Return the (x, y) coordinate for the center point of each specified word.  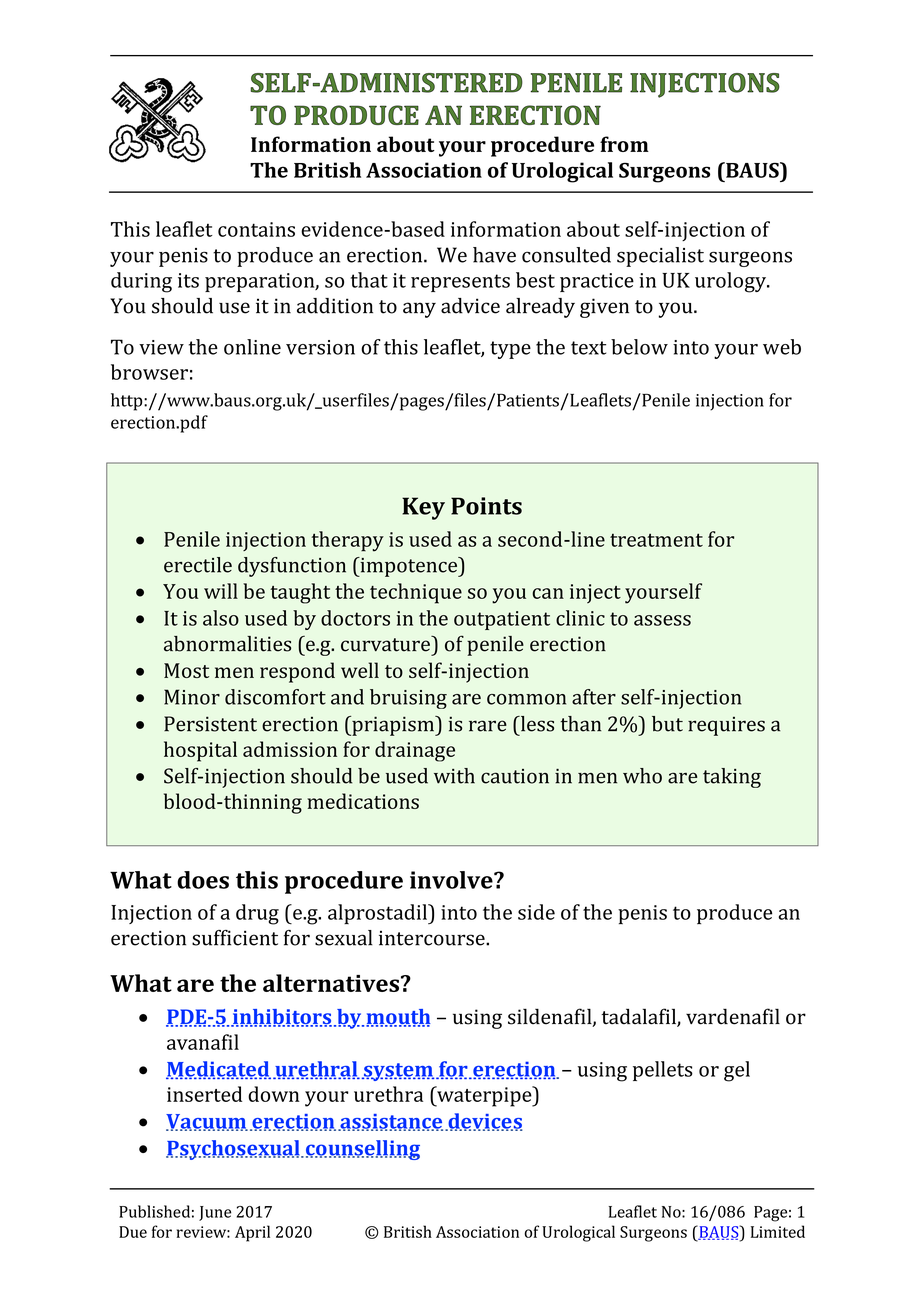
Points (486, 506)
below (639, 347)
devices (484, 1122)
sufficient (235, 938)
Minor (192, 697)
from (624, 144)
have (494, 255)
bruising (408, 699)
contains (256, 229)
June (215, 1213)
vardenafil (733, 1016)
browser (149, 372)
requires (726, 726)
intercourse (433, 938)
